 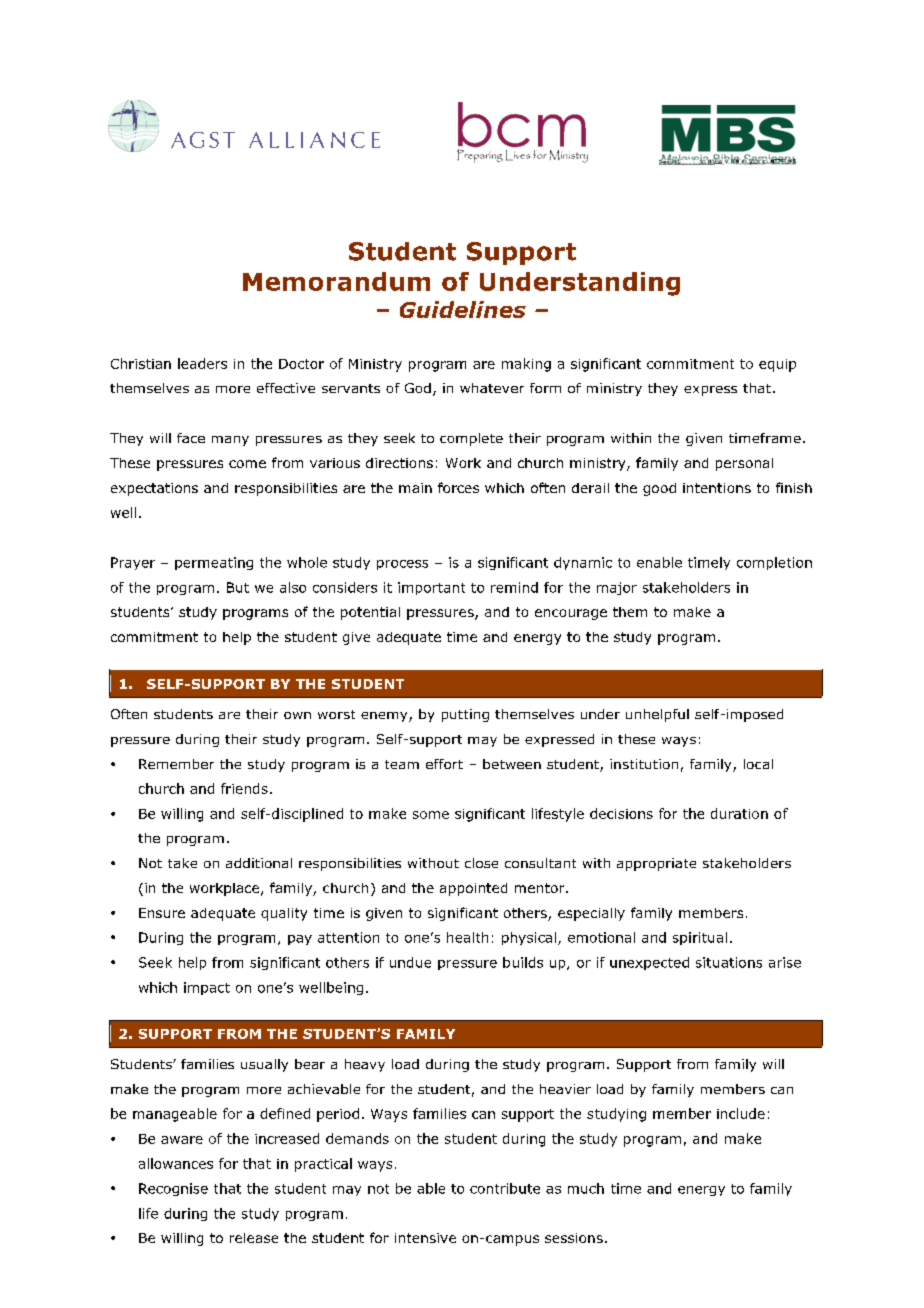 What do you see at coordinates (444, 764) in the screenshot?
I see `effort` at bounding box center [444, 764].
